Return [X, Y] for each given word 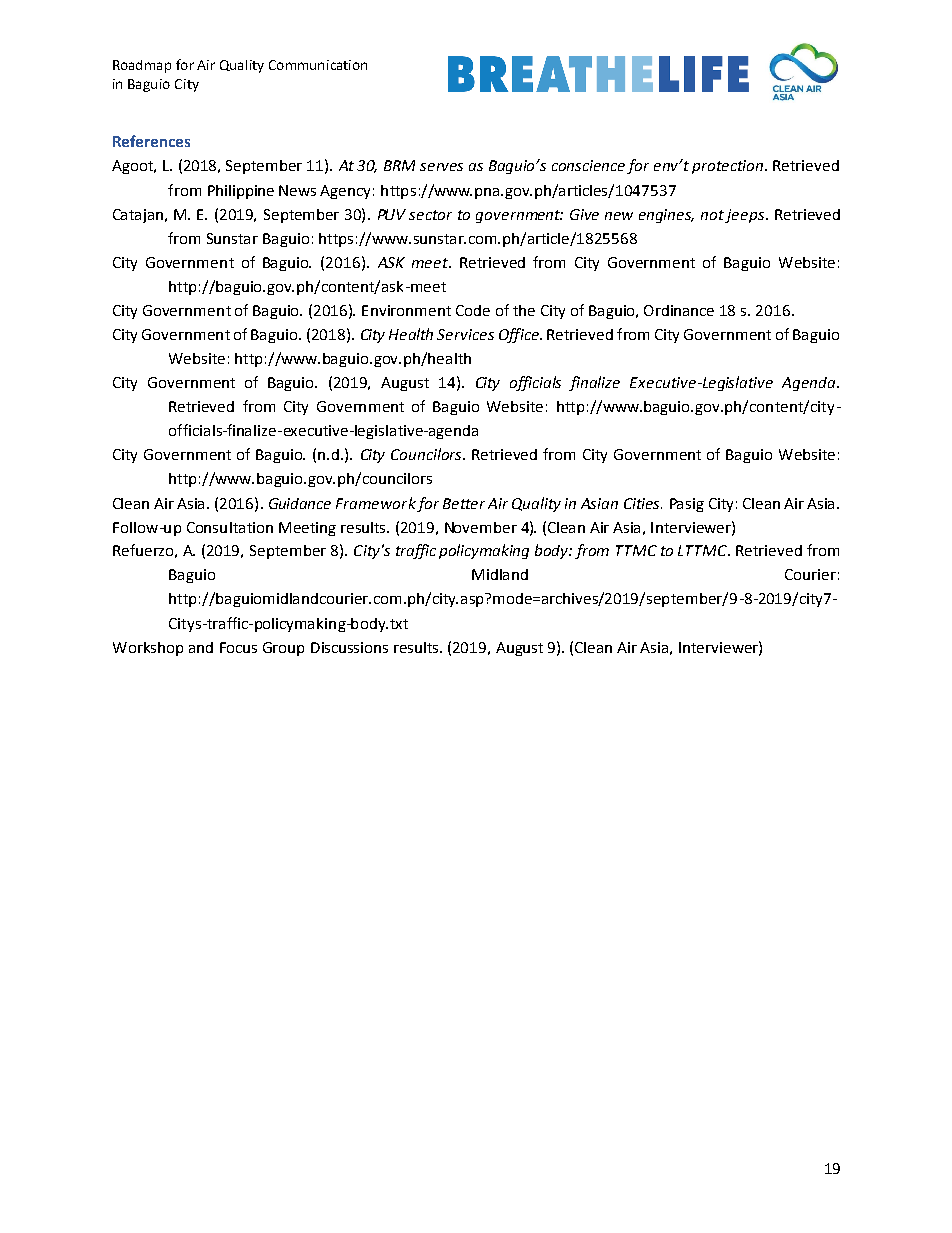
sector [430, 215]
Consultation [230, 527]
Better [464, 503]
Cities [643, 503]
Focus [238, 647]
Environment [406, 310]
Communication [318, 65]
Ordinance [679, 310]
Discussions [349, 647]
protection [727, 167]
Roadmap [142, 66]
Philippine [241, 192]
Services [465, 334]
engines [666, 216]
